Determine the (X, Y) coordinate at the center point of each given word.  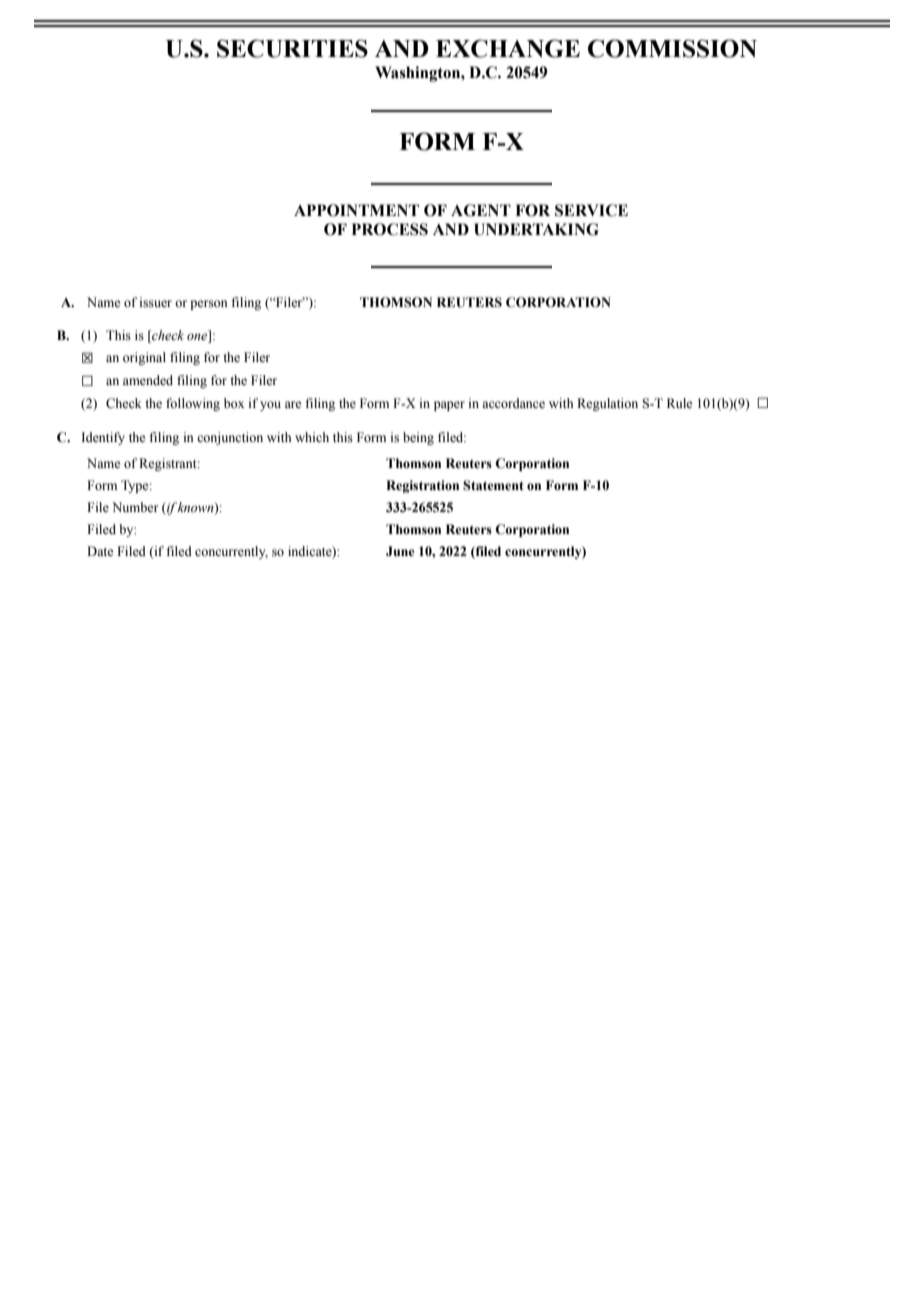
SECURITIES (292, 48)
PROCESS (390, 229)
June (400, 551)
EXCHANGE (508, 48)
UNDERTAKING (536, 229)
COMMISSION (672, 48)
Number (135, 507)
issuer (156, 302)
